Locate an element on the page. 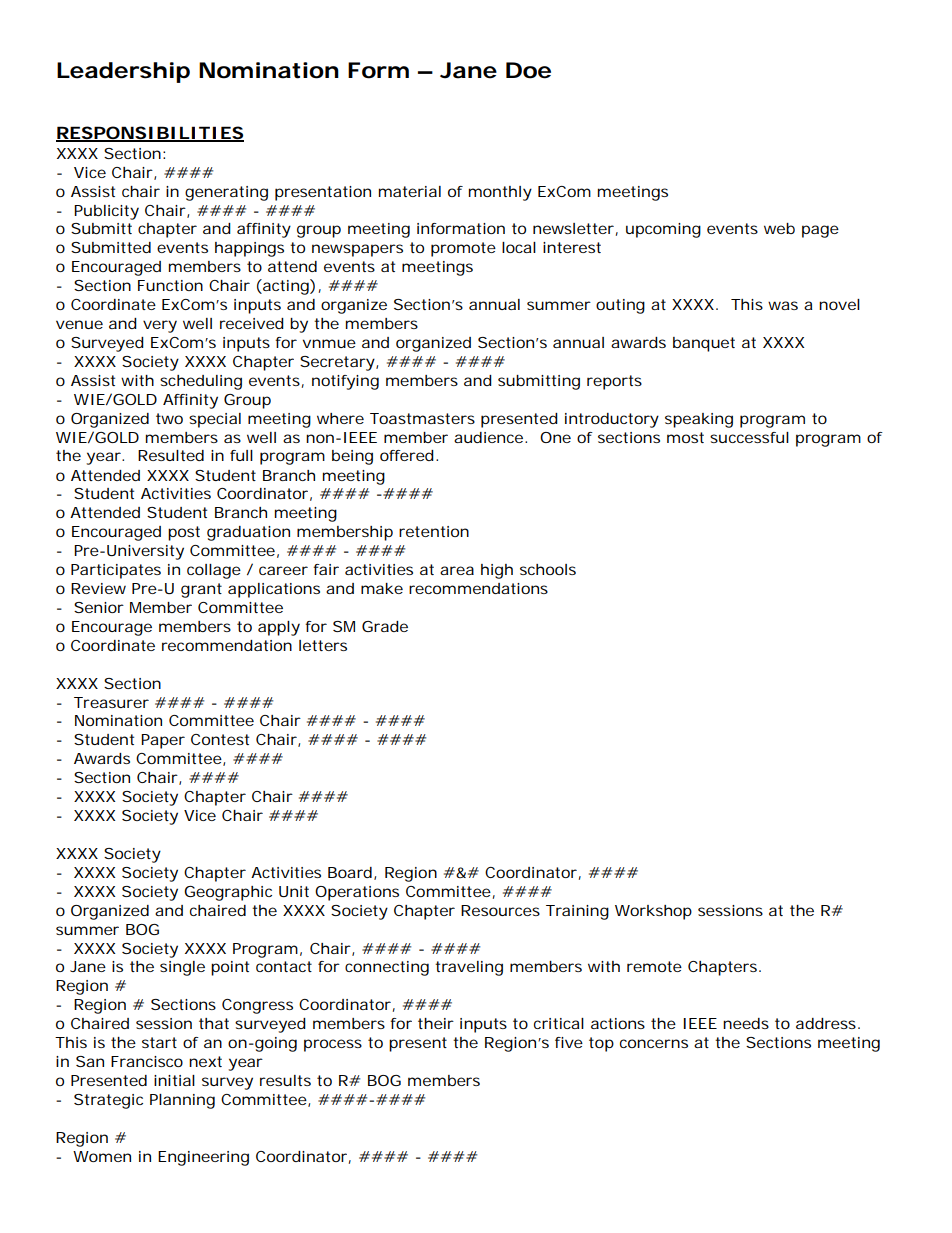  Planning is located at coordinates (182, 1101).
